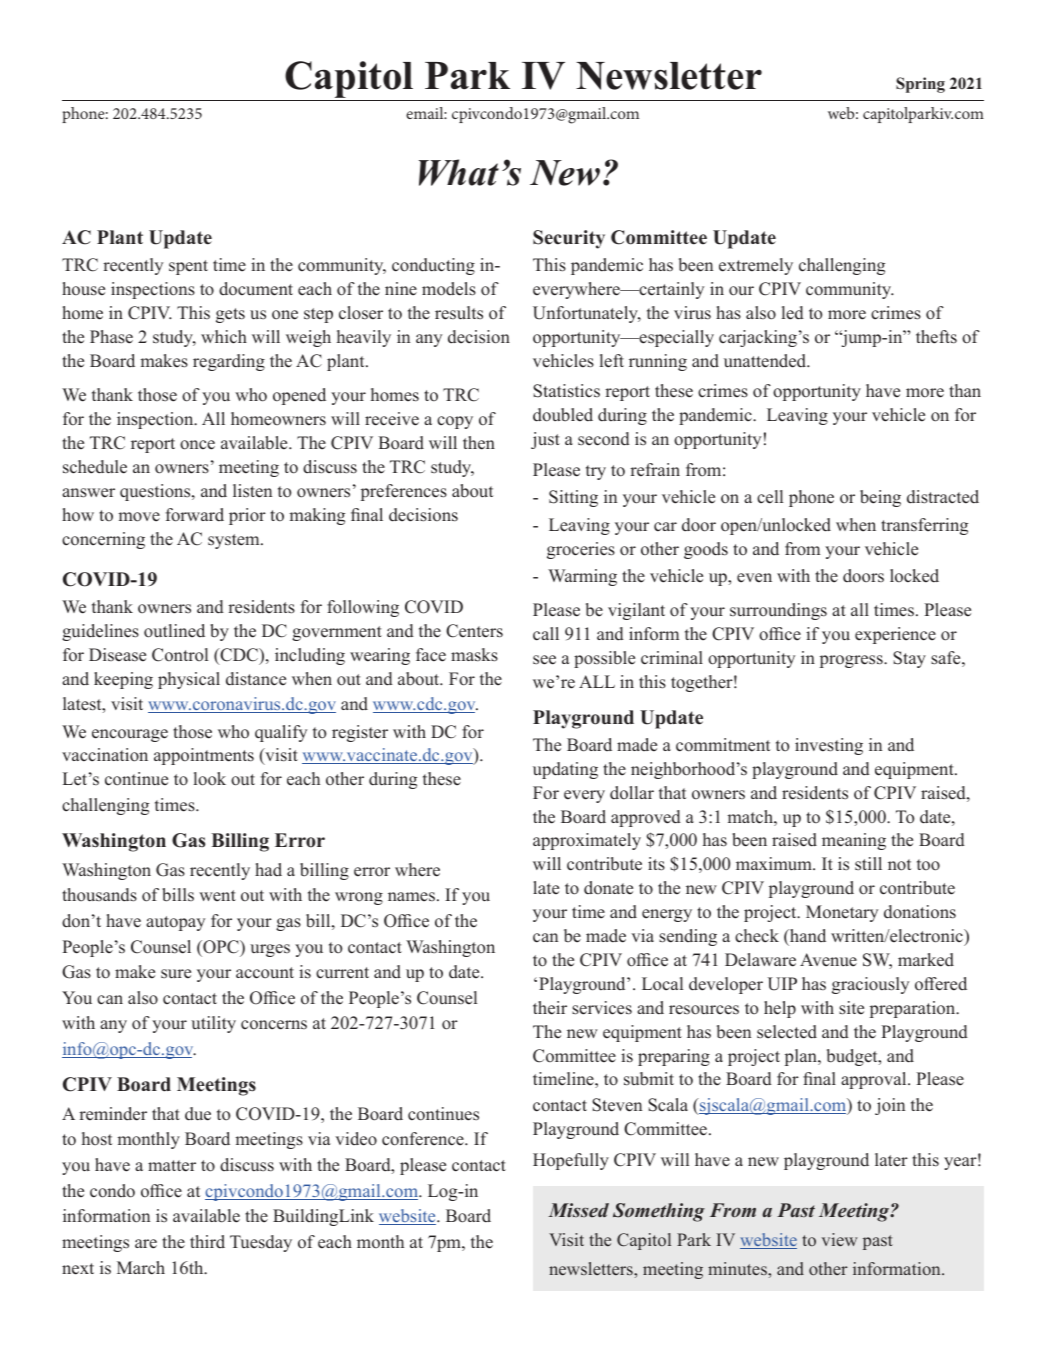  I want to click on third, so click(207, 1242).
